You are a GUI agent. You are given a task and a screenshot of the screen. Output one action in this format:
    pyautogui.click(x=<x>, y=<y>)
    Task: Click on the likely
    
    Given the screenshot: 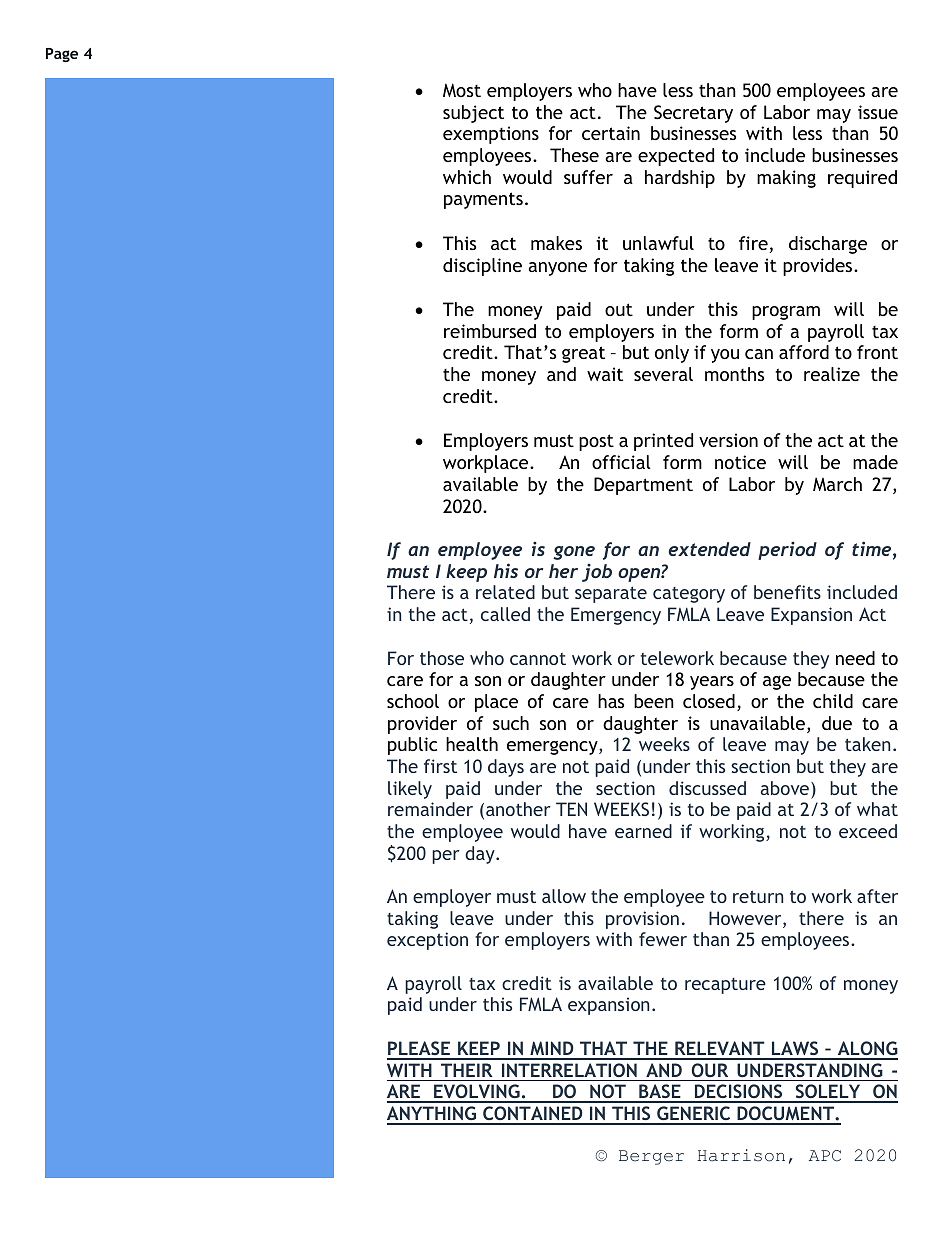 What is the action you would take?
    pyautogui.click(x=410, y=790)
